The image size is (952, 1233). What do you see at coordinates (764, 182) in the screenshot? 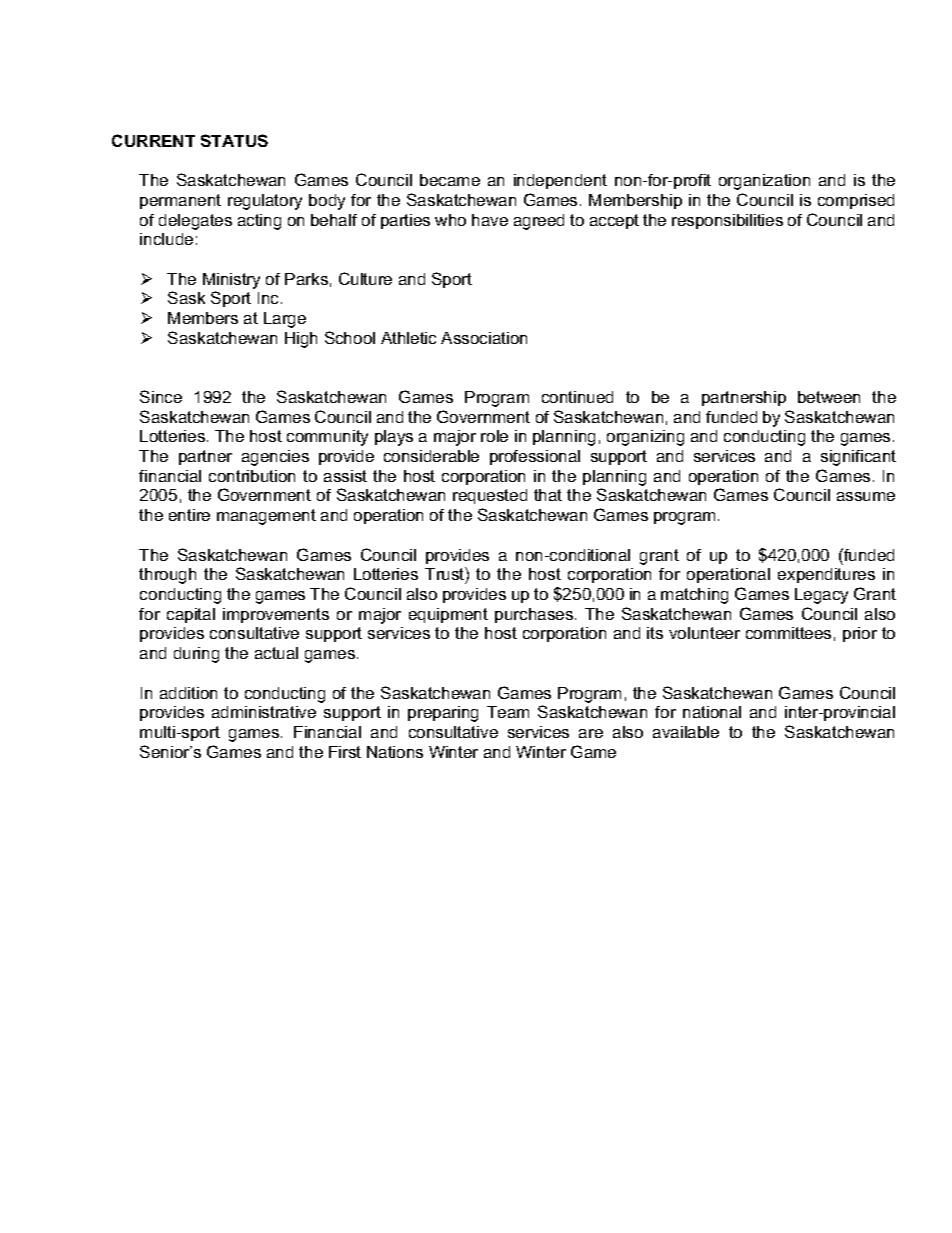
I see `organization` at bounding box center [764, 182].
